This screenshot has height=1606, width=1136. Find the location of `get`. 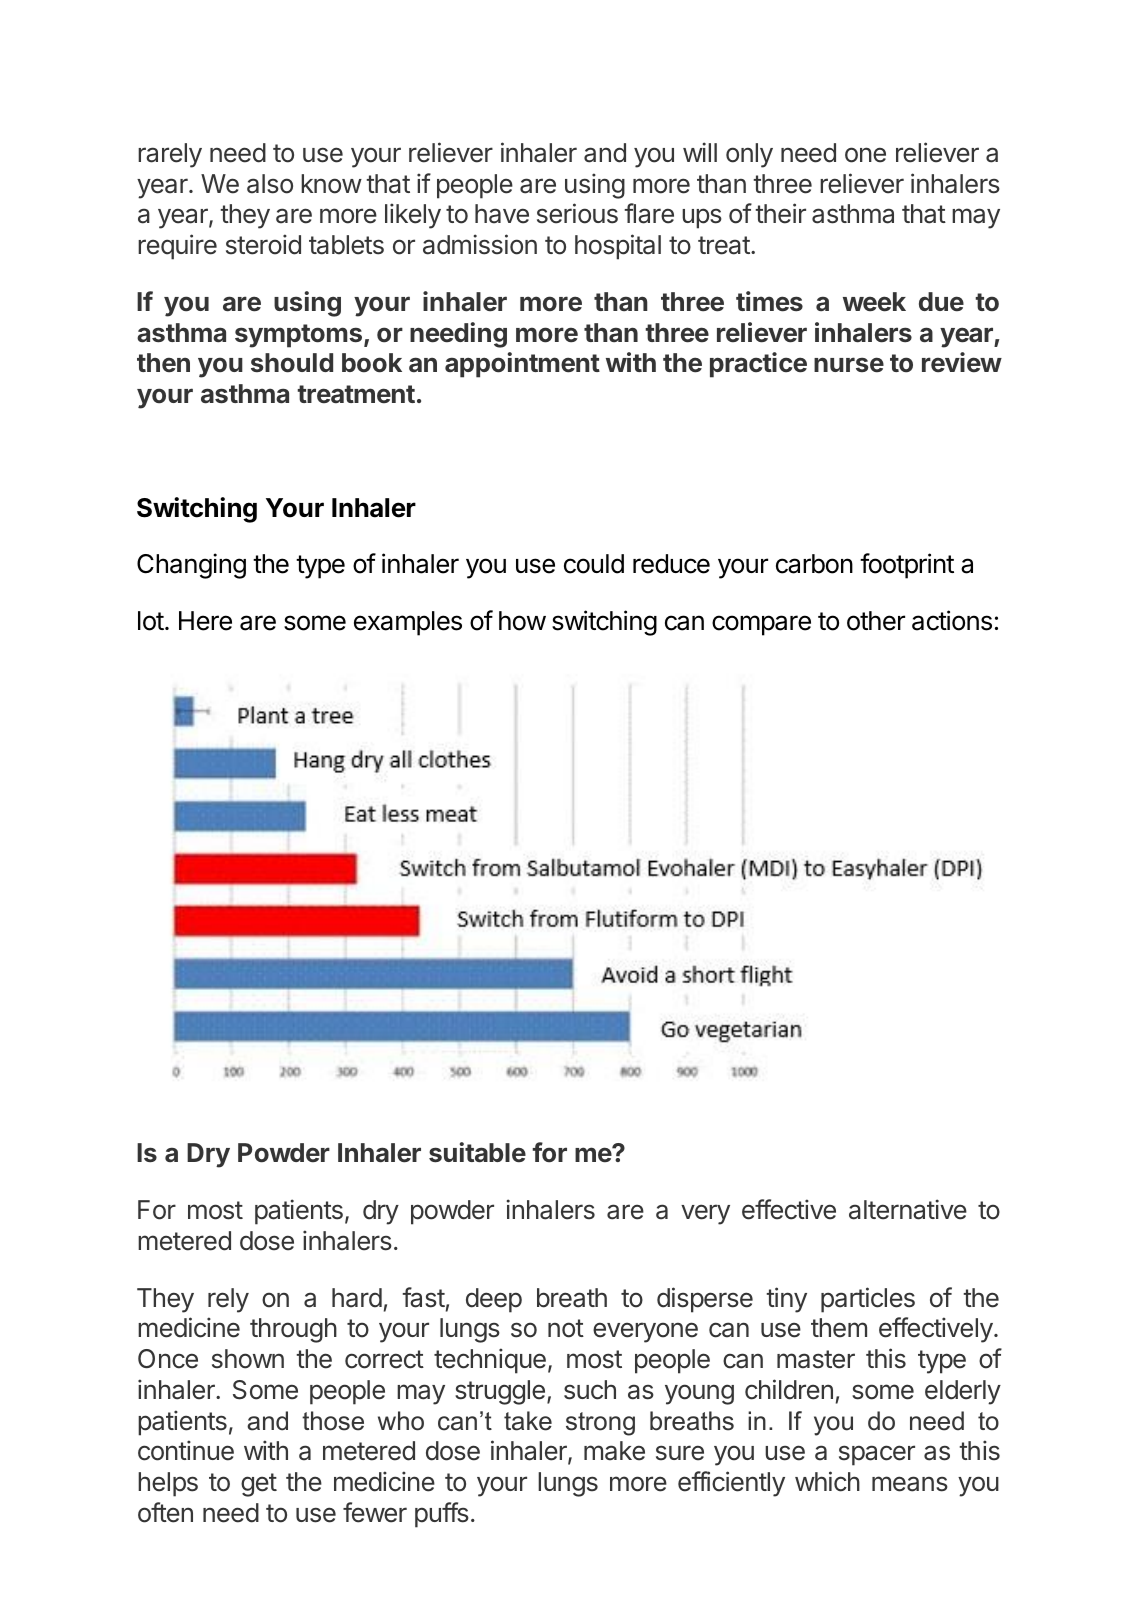

get is located at coordinates (259, 1485).
